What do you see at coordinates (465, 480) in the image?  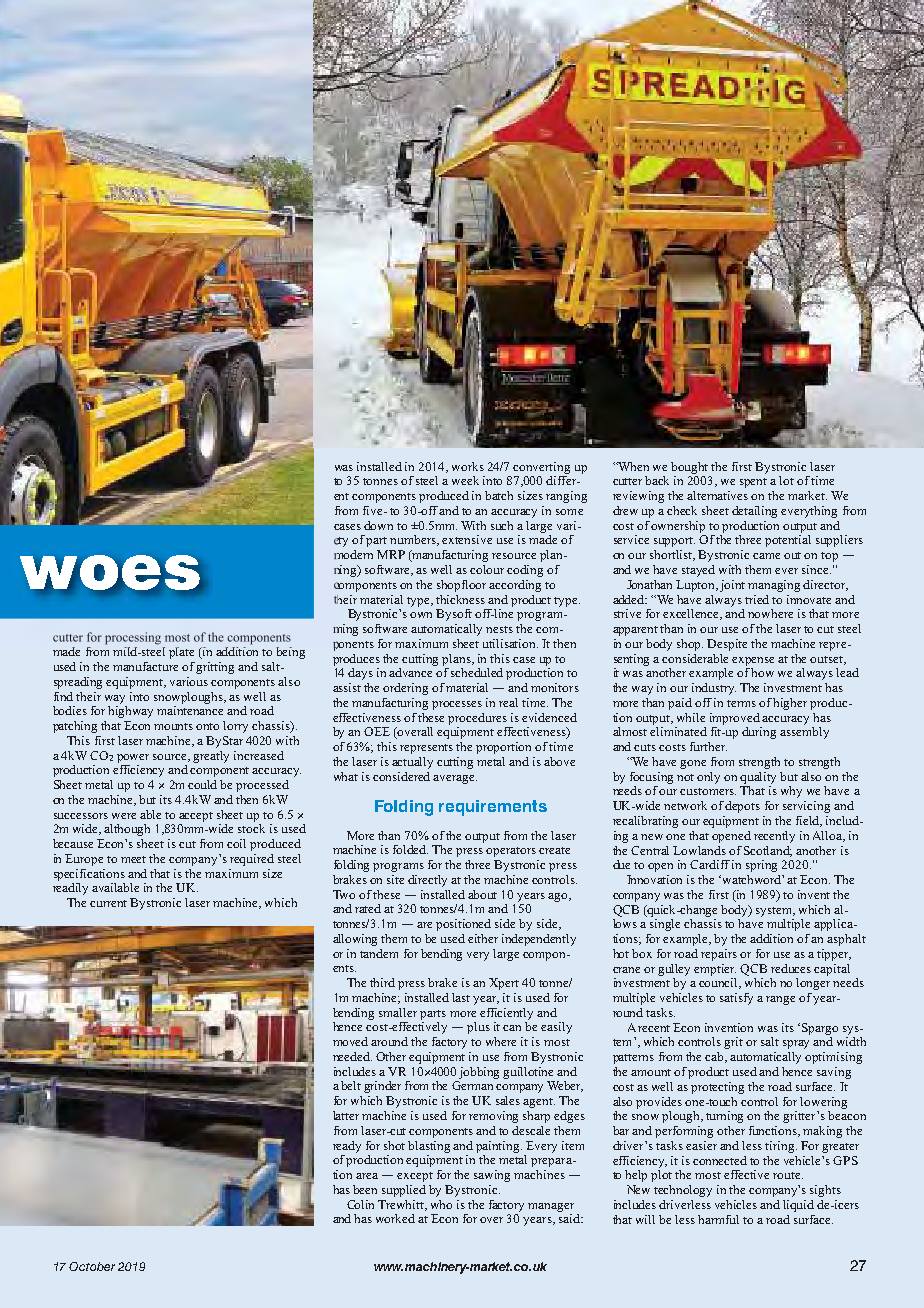 I see `week` at bounding box center [465, 480].
